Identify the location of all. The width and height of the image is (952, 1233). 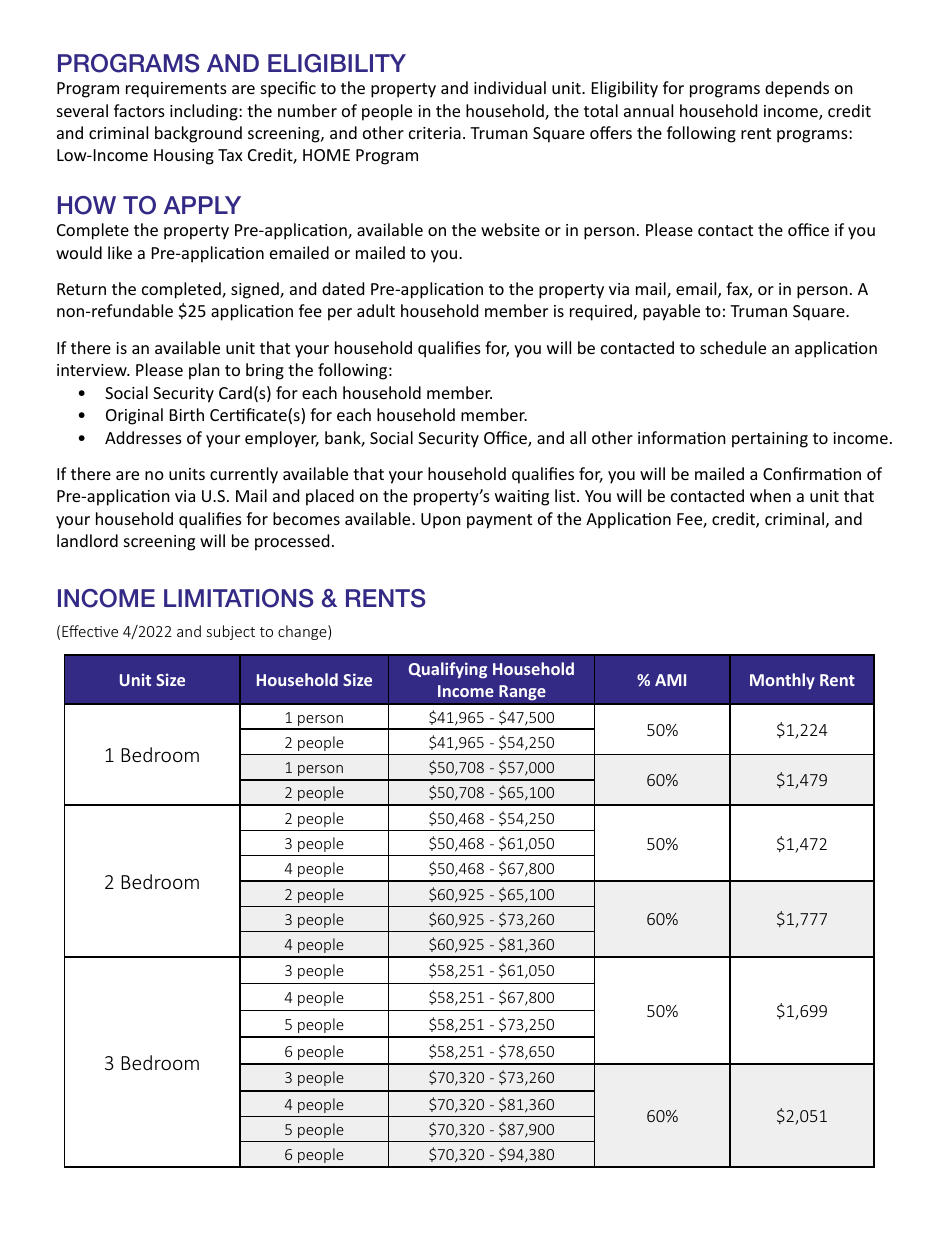
(578, 437).
